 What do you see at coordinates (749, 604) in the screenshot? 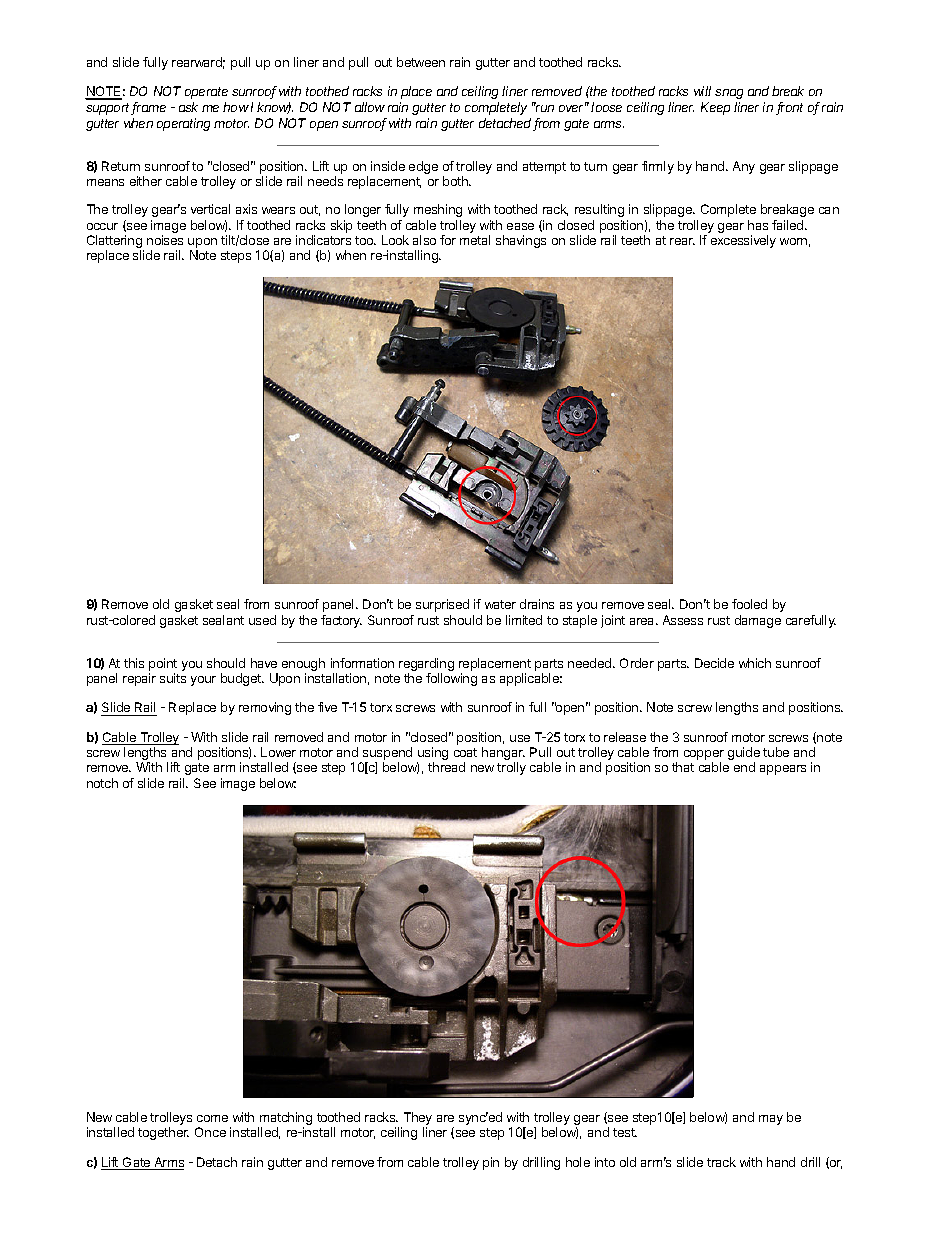
I see `fooled` at bounding box center [749, 604].
